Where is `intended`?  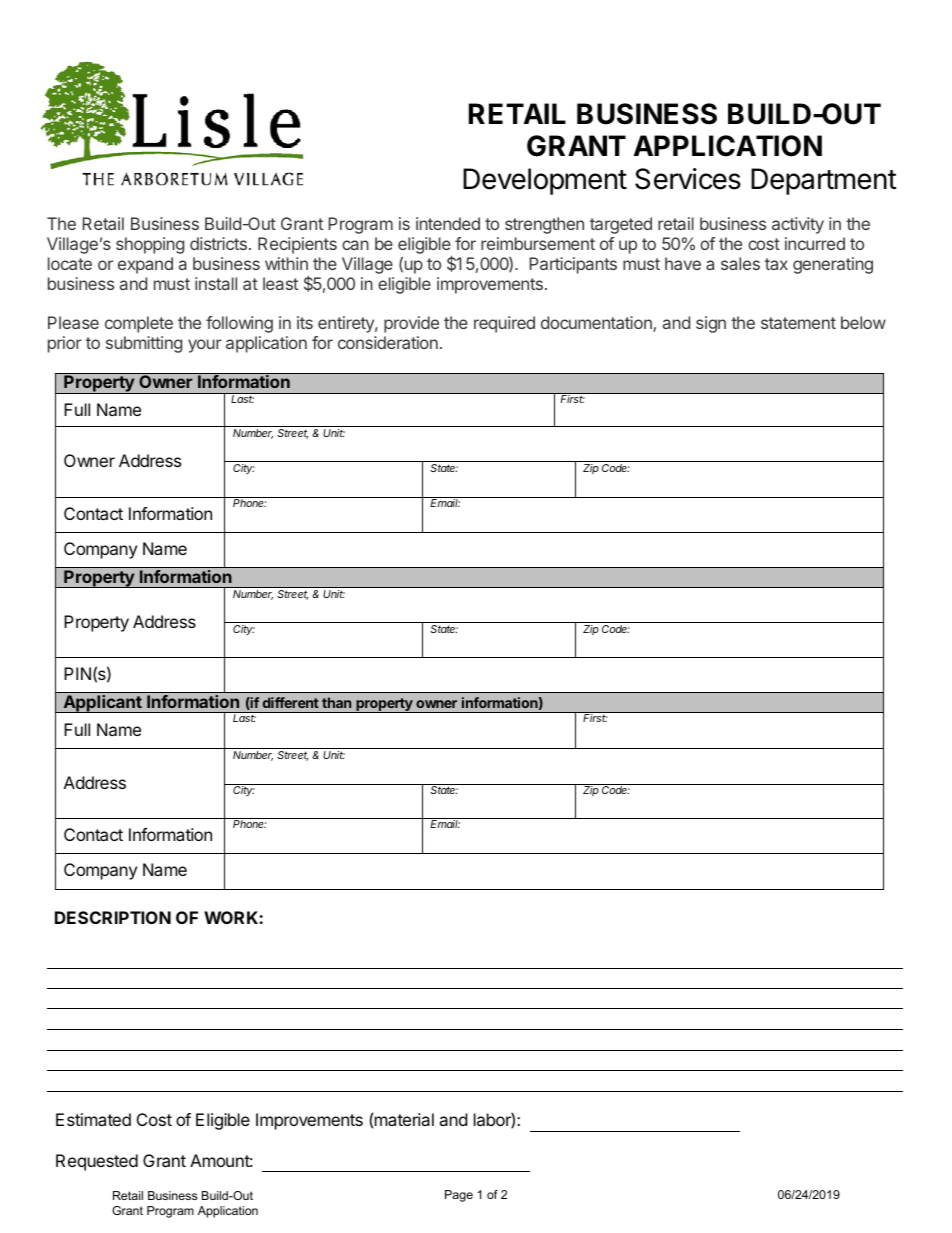 intended is located at coordinates (448, 223).
